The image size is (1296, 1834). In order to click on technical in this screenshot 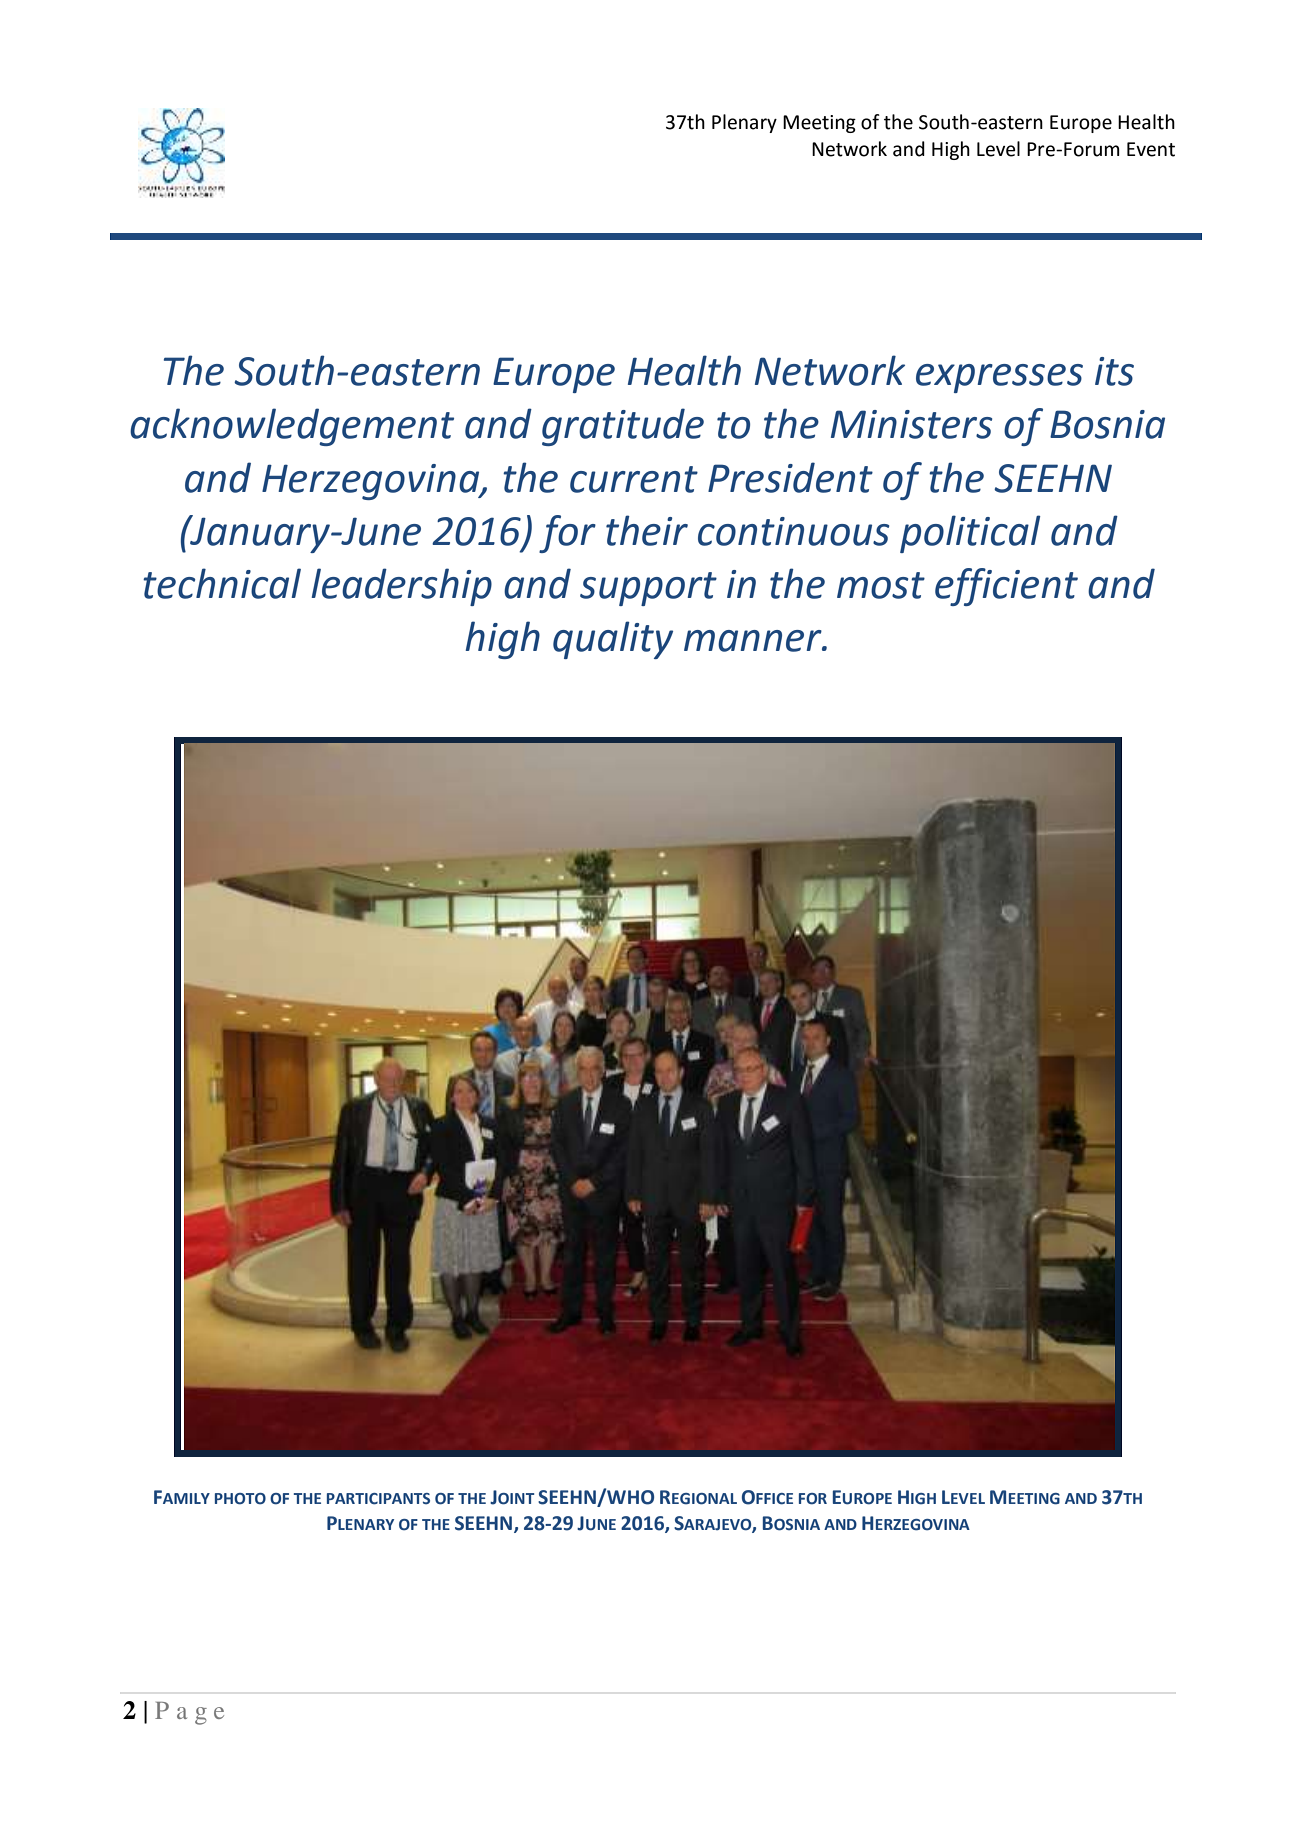, I will do `click(222, 583)`.
